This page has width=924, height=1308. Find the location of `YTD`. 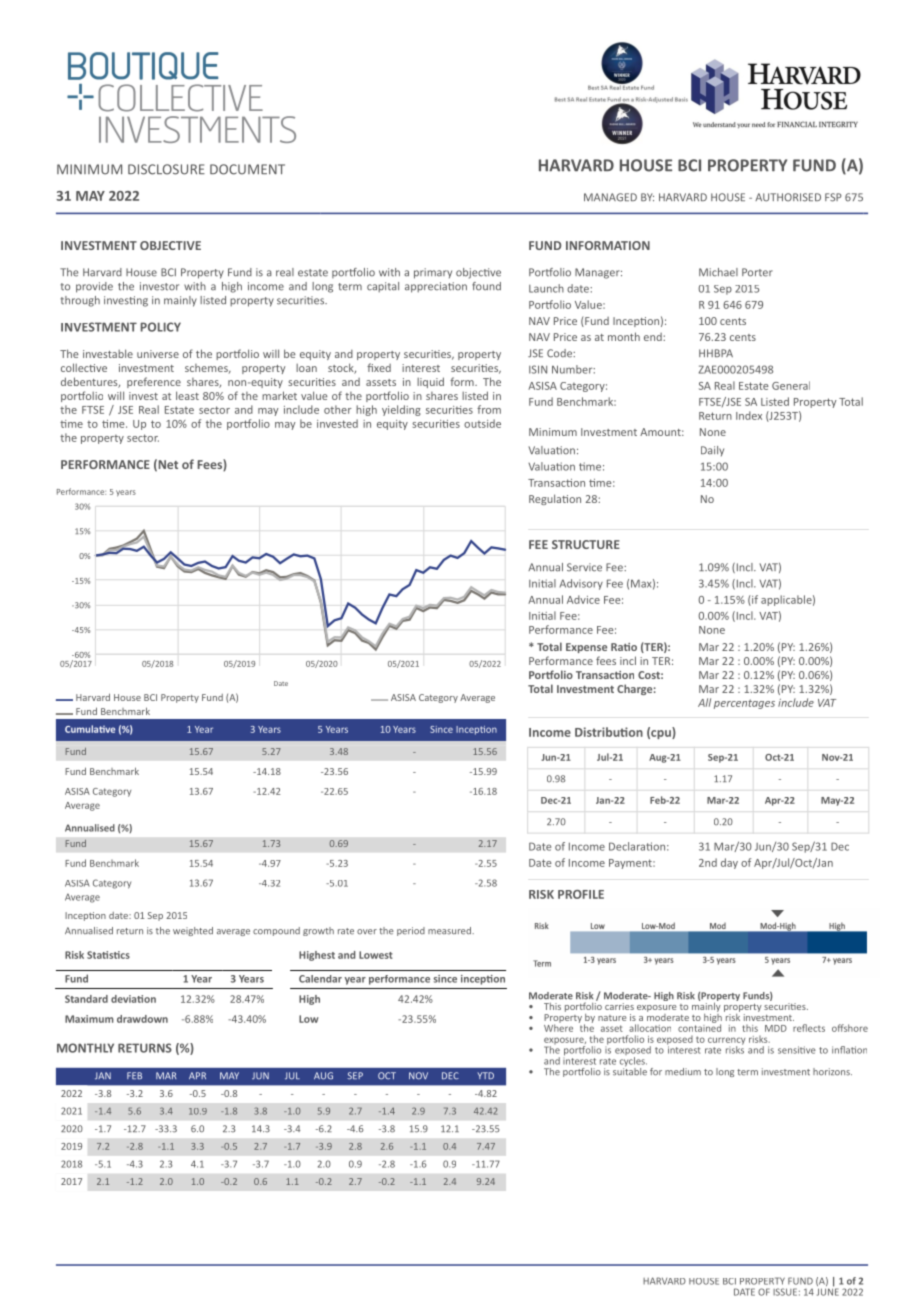

YTD is located at coordinates (485, 1075).
